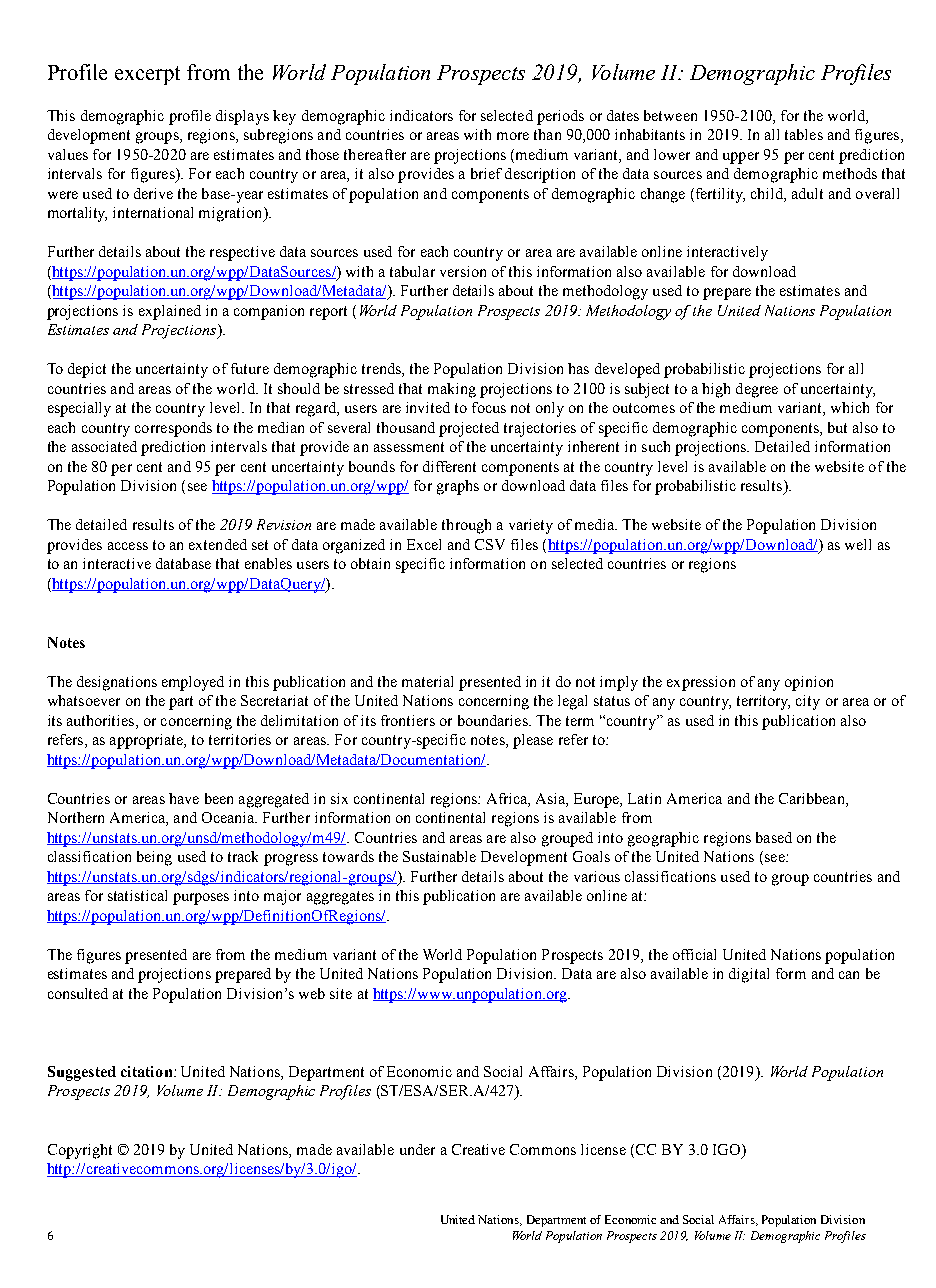 This screenshot has height=1288, width=936. I want to click on excerpt, so click(147, 75).
